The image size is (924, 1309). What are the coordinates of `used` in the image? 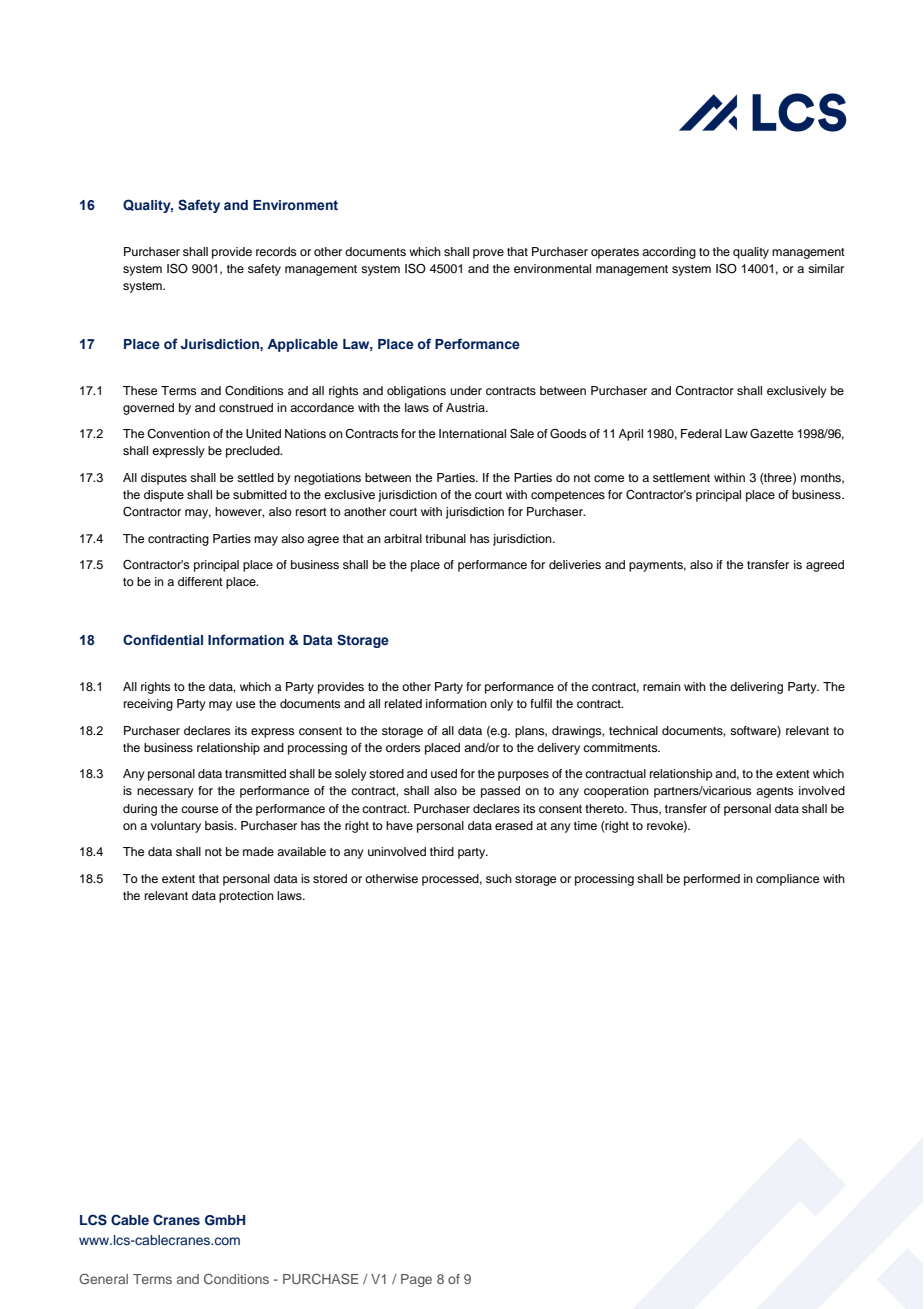 It's located at (444, 773).
